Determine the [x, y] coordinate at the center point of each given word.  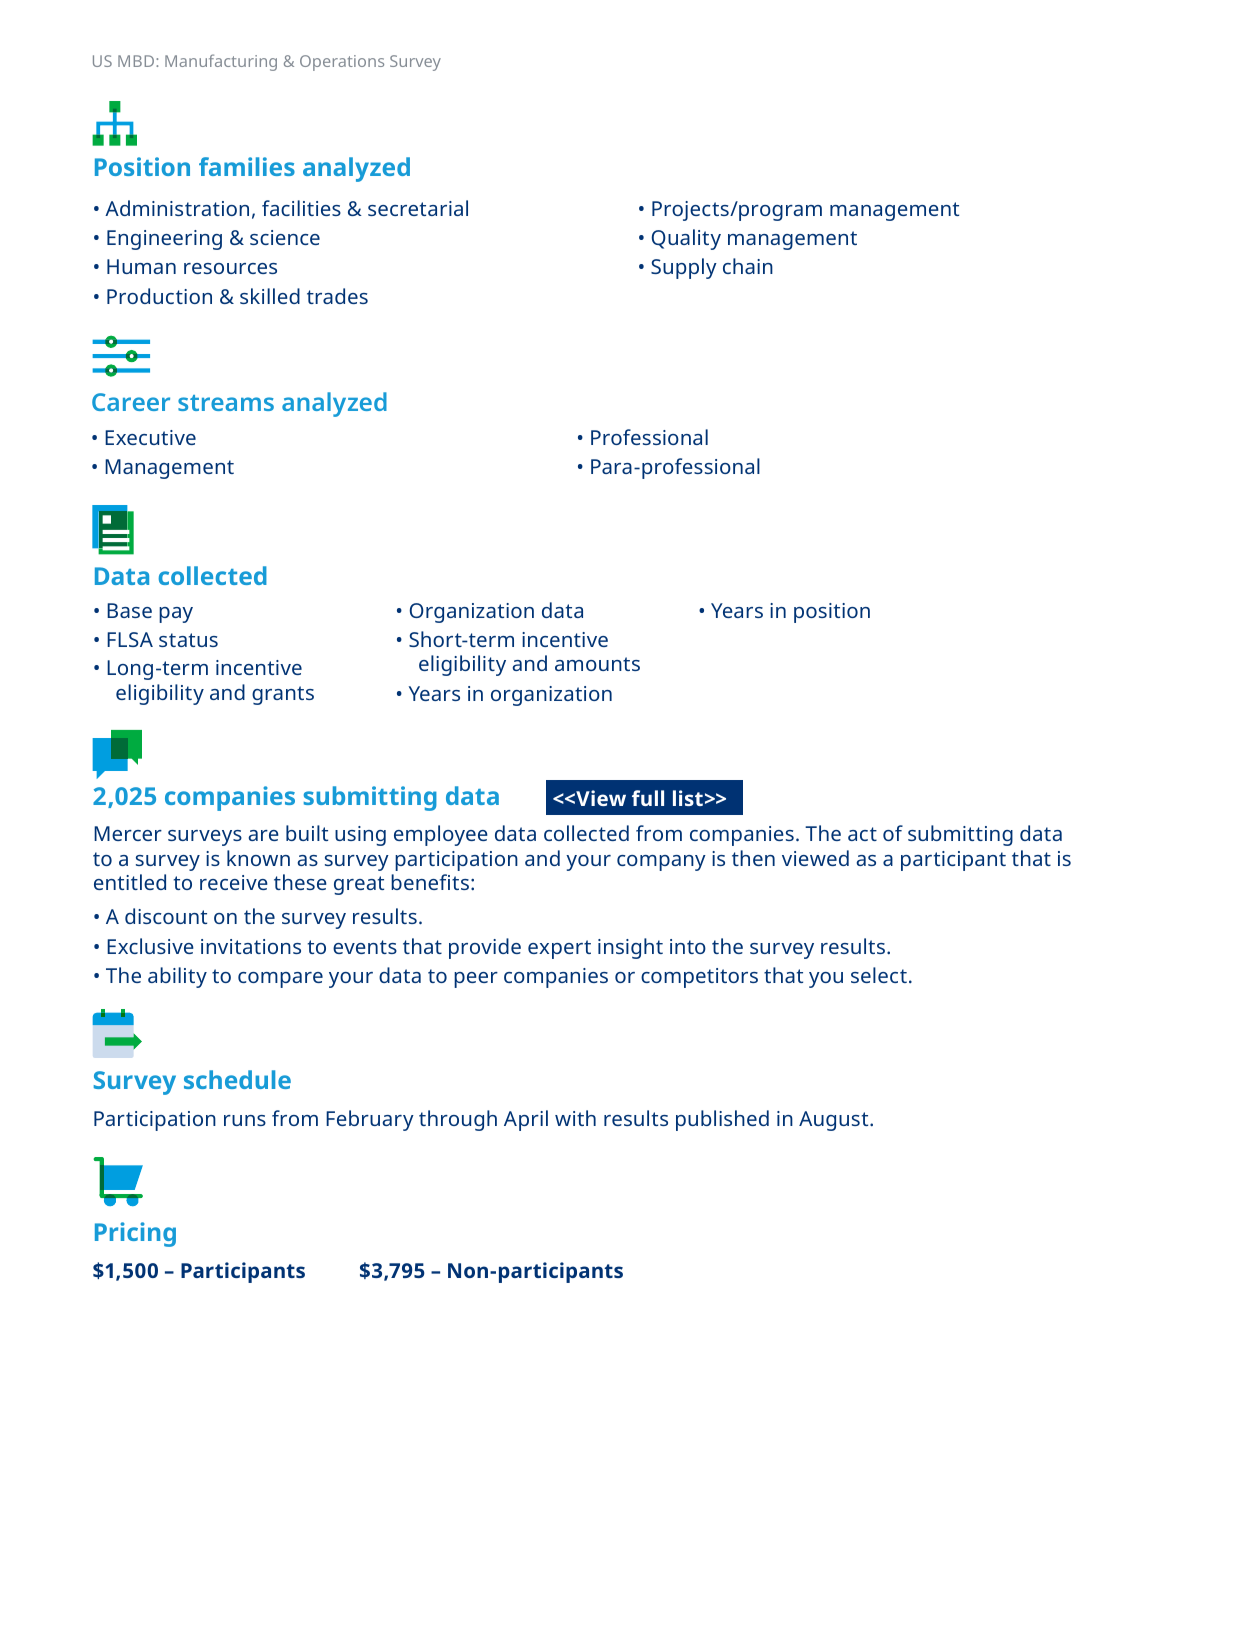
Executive [150, 437]
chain [748, 266]
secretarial [418, 208]
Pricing [135, 1234]
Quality [686, 239]
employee [441, 835]
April [526, 1120]
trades [337, 296]
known [258, 858]
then [753, 858]
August [835, 1121]
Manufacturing [221, 62]
